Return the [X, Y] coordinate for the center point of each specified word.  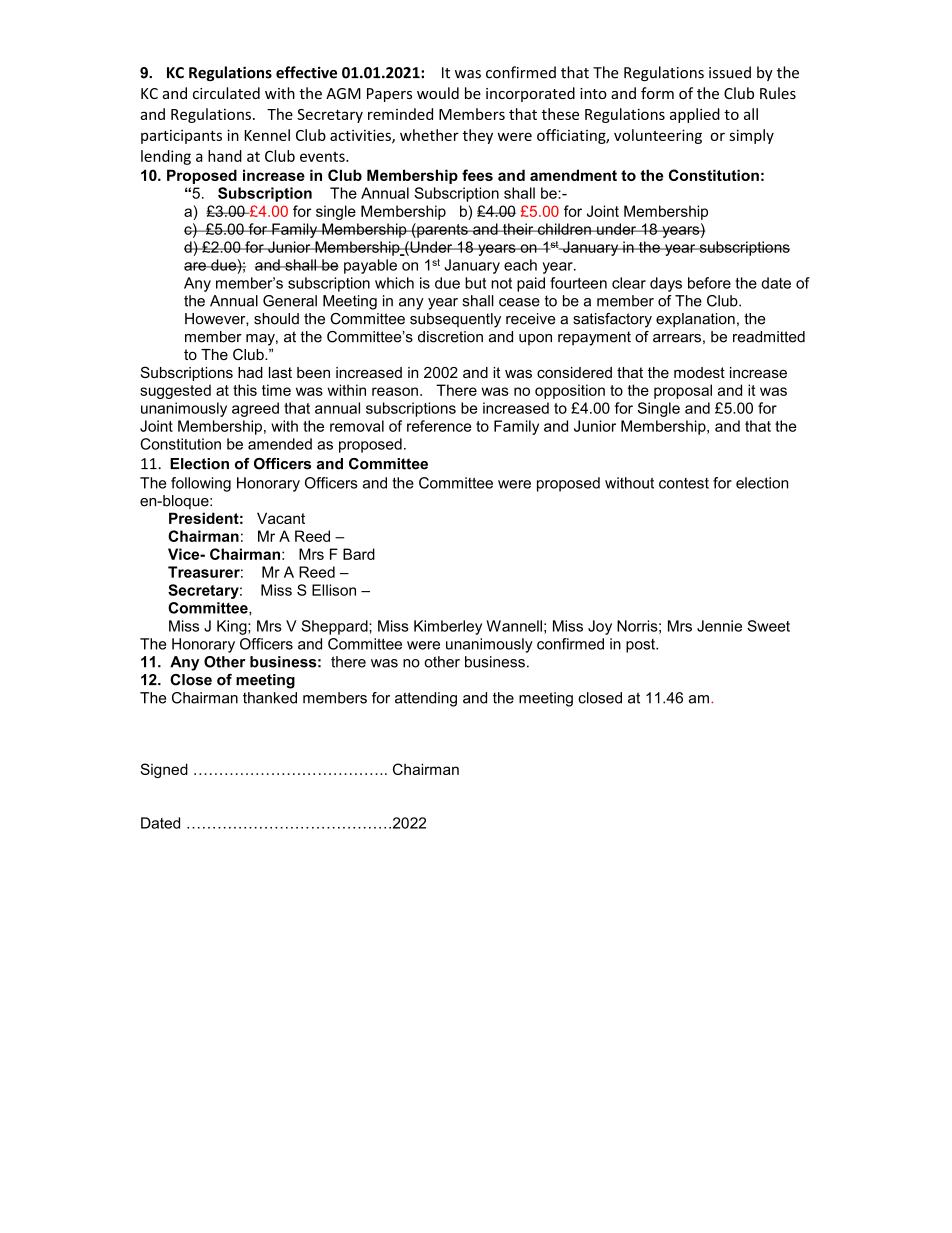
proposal [683, 391]
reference [439, 426]
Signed [164, 770]
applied [695, 115]
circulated [226, 93]
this [245, 390]
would [438, 93]
